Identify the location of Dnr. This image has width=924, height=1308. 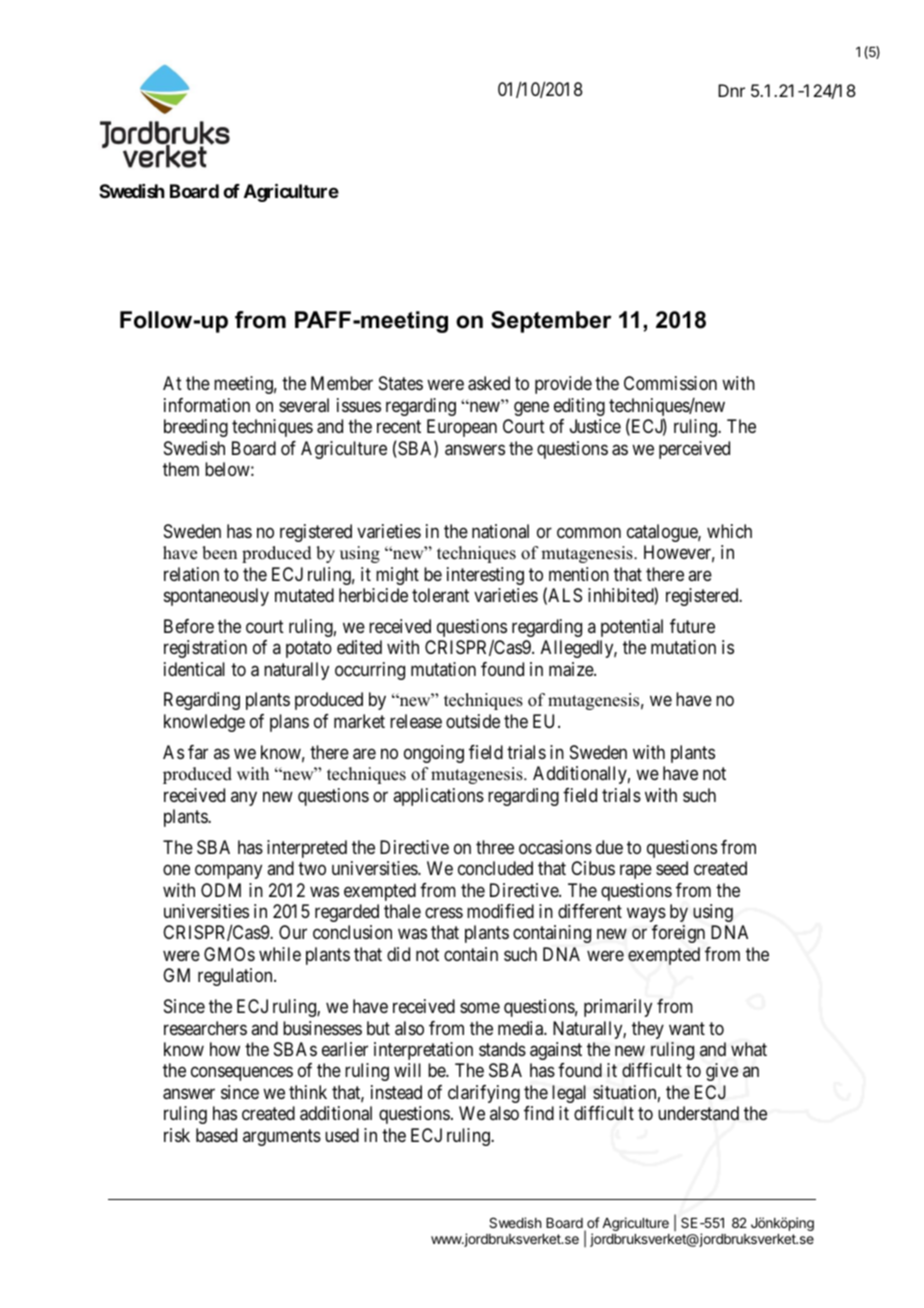
(731, 90).
